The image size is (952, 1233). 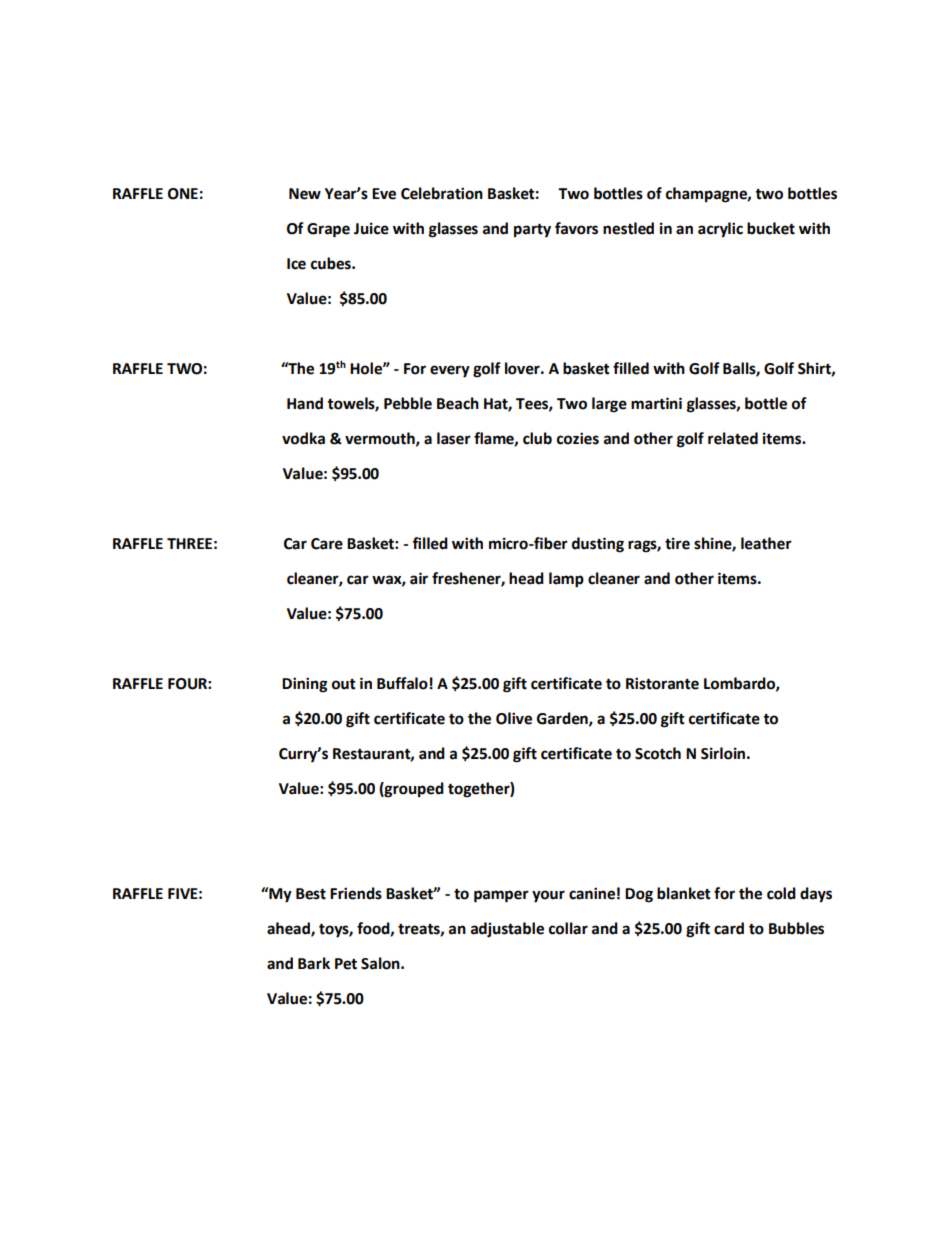 What do you see at coordinates (720, 230) in the screenshot?
I see `acrylic` at bounding box center [720, 230].
